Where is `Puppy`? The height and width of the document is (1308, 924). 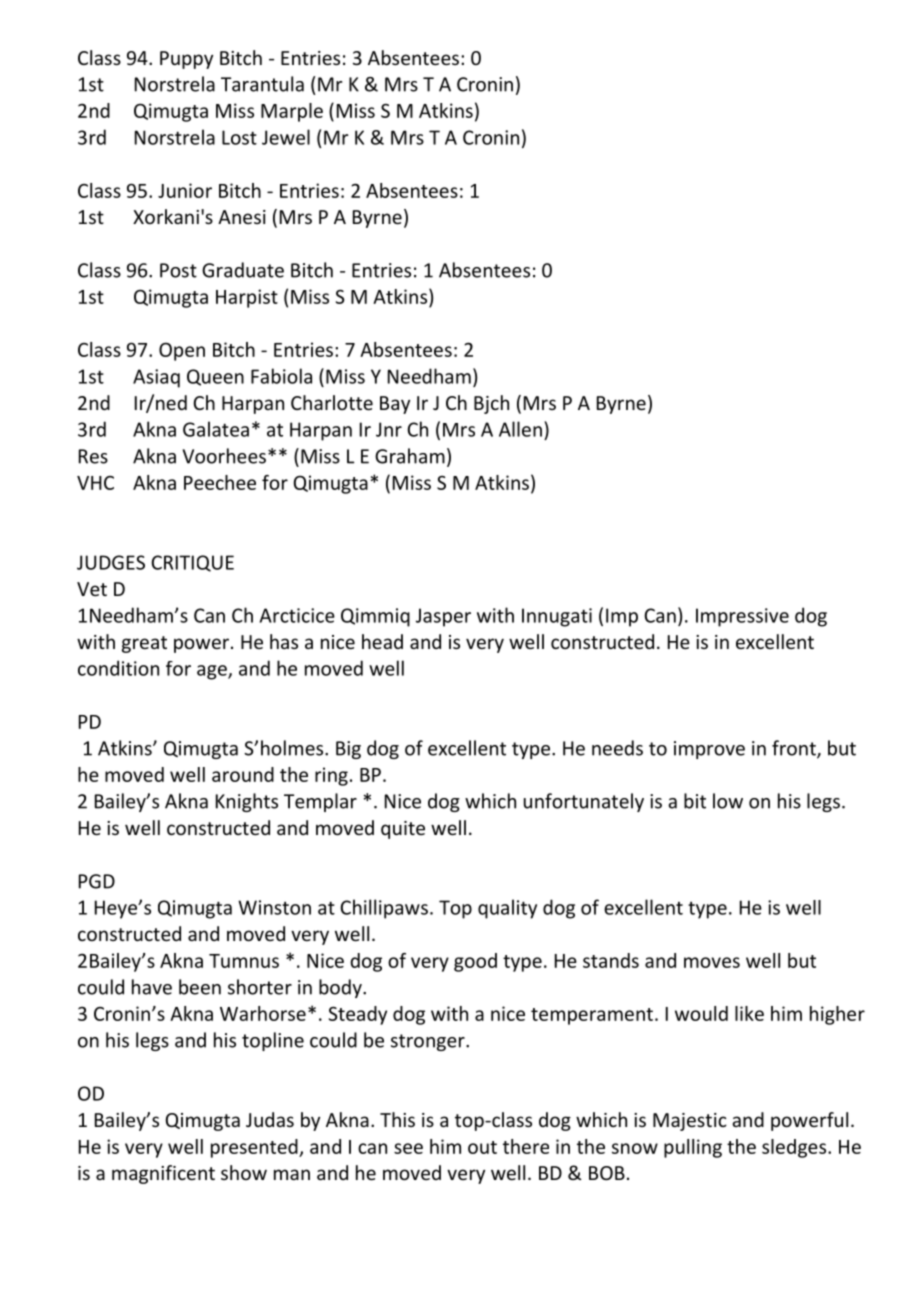 Puppy is located at coordinates (186, 60).
